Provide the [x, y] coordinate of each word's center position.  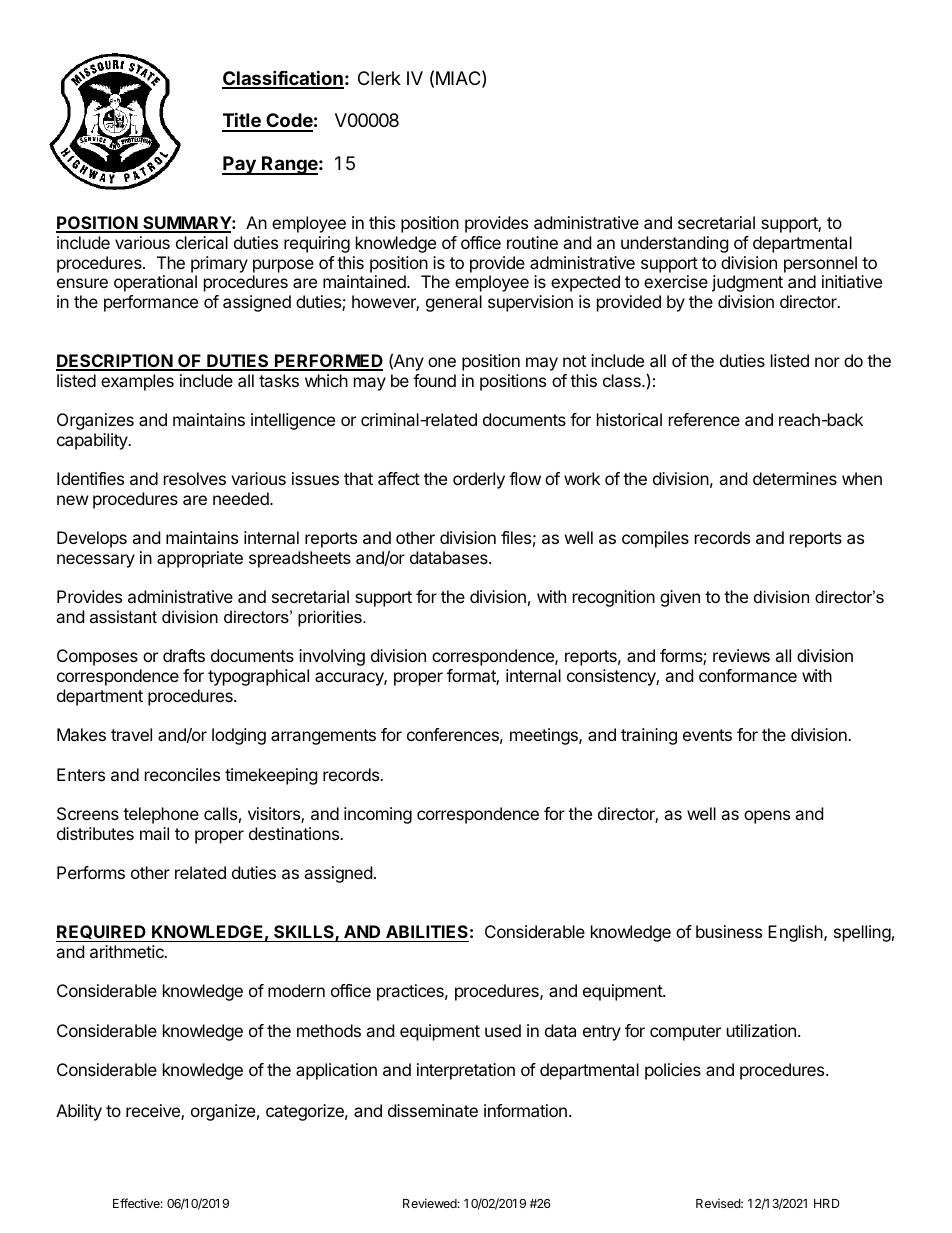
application [336, 1071]
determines [795, 478]
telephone [161, 815]
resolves [195, 478]
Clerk [379, 78]
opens [767, 817]
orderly [479, 480]
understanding [675, 244]
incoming [378, 815]
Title [242, 121]
